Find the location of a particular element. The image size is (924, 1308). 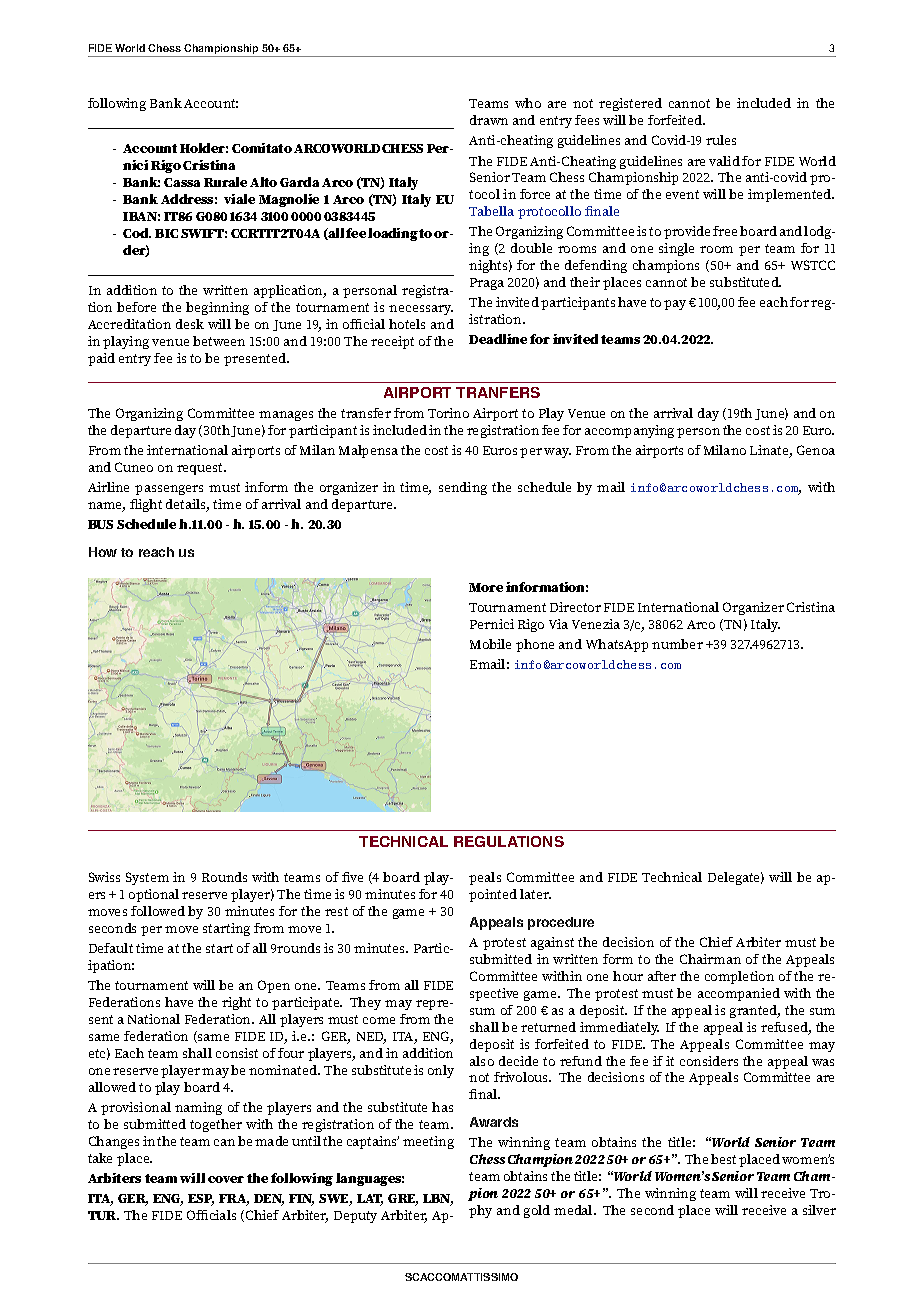

System is located at coordinates (147, 878).
